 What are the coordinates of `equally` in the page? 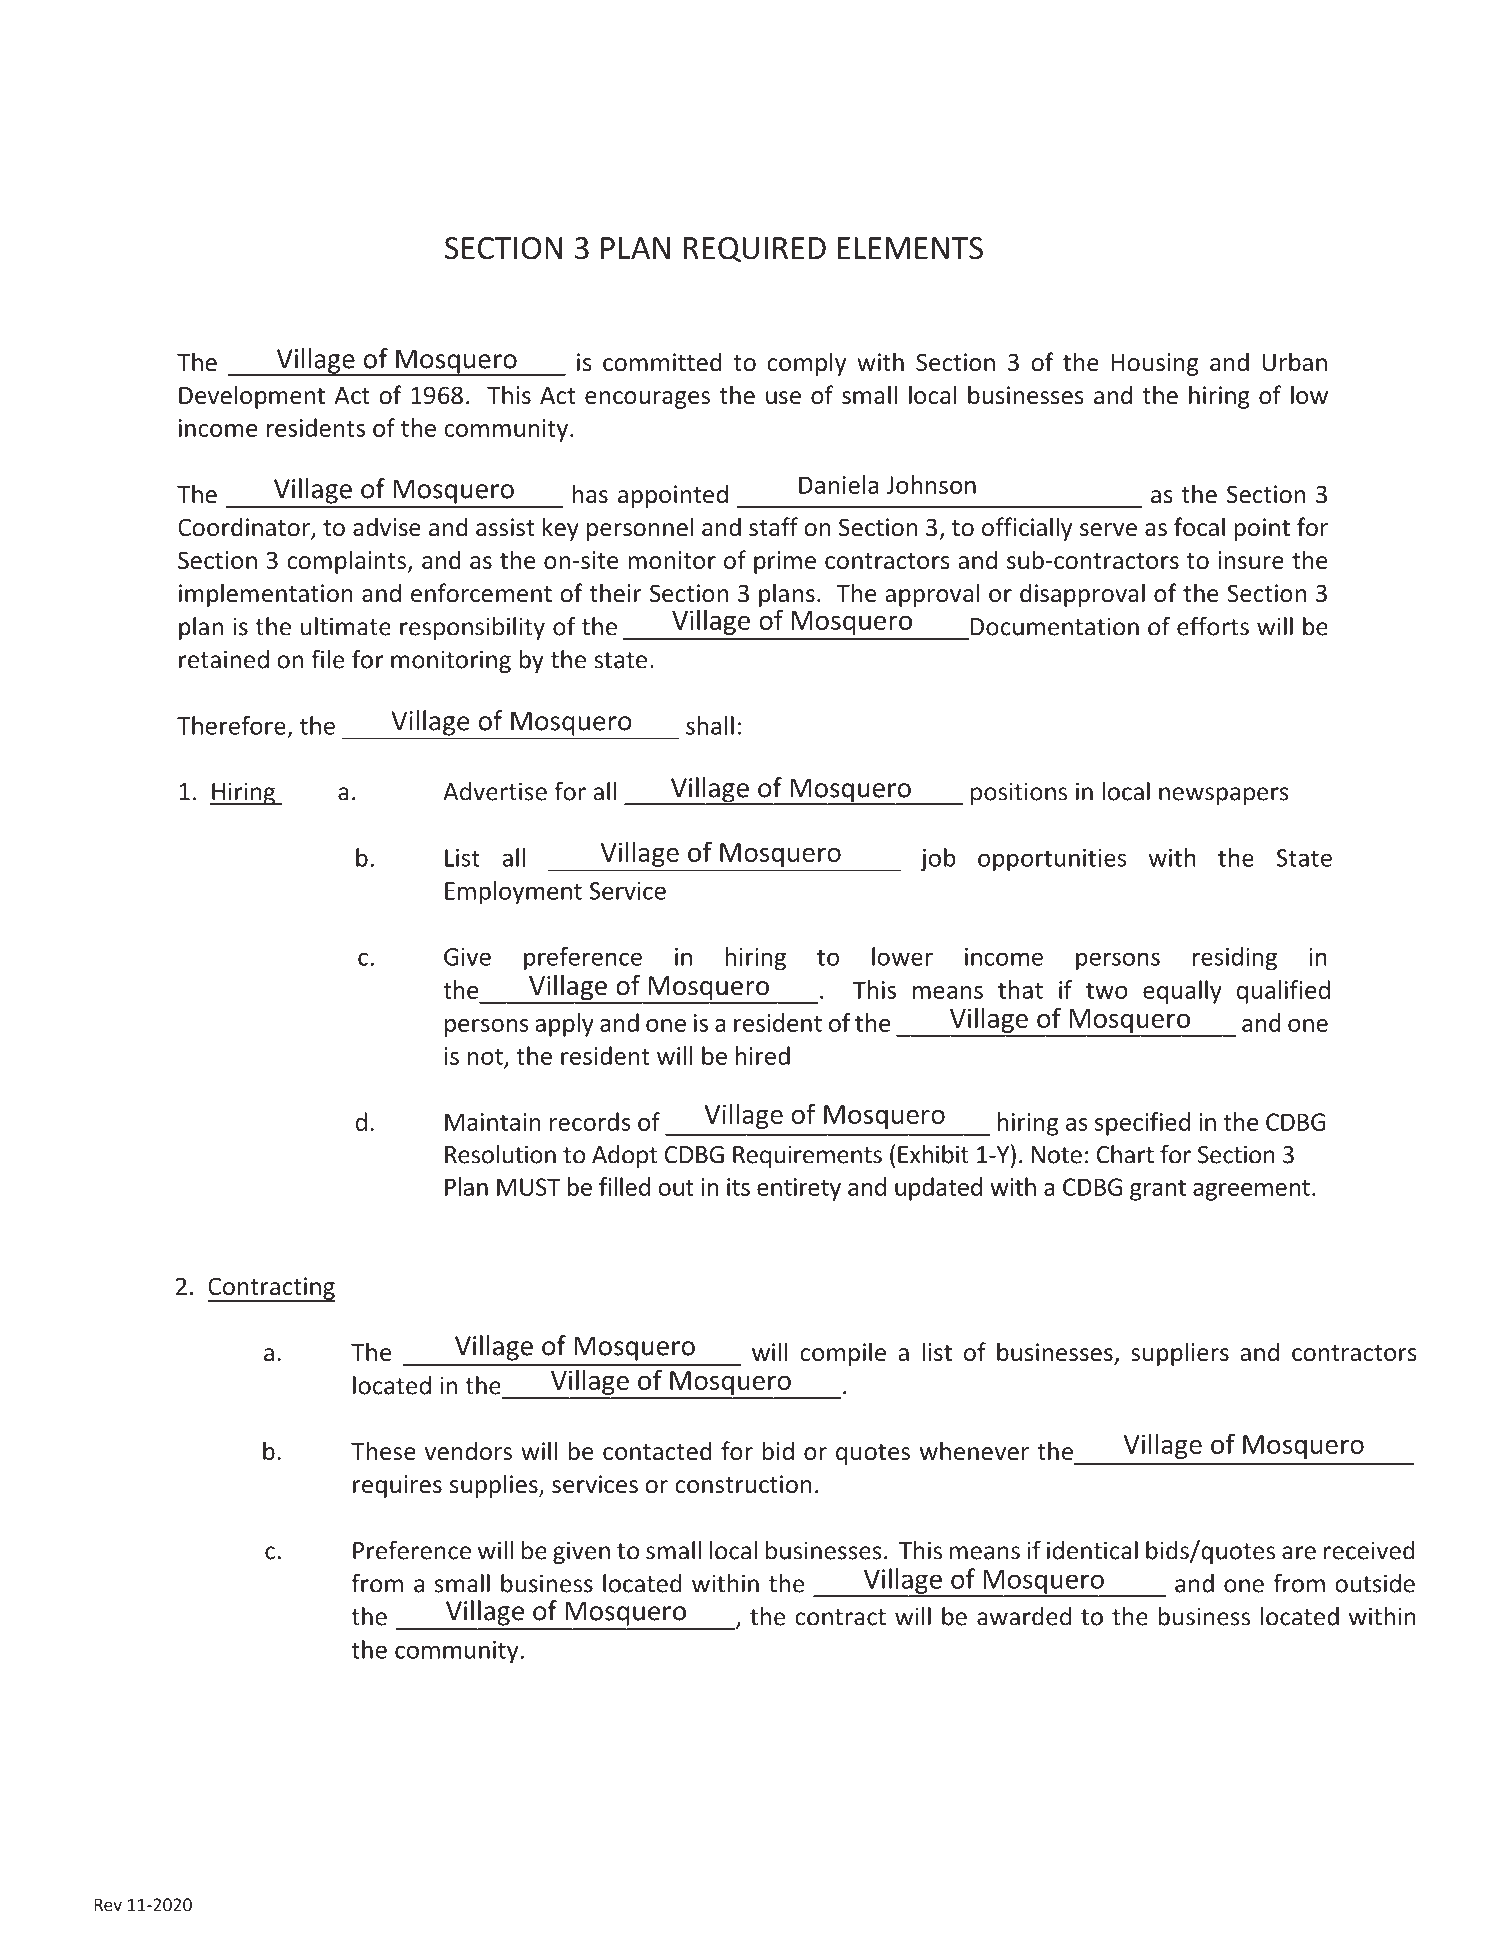 It's located at (1182, 992).
